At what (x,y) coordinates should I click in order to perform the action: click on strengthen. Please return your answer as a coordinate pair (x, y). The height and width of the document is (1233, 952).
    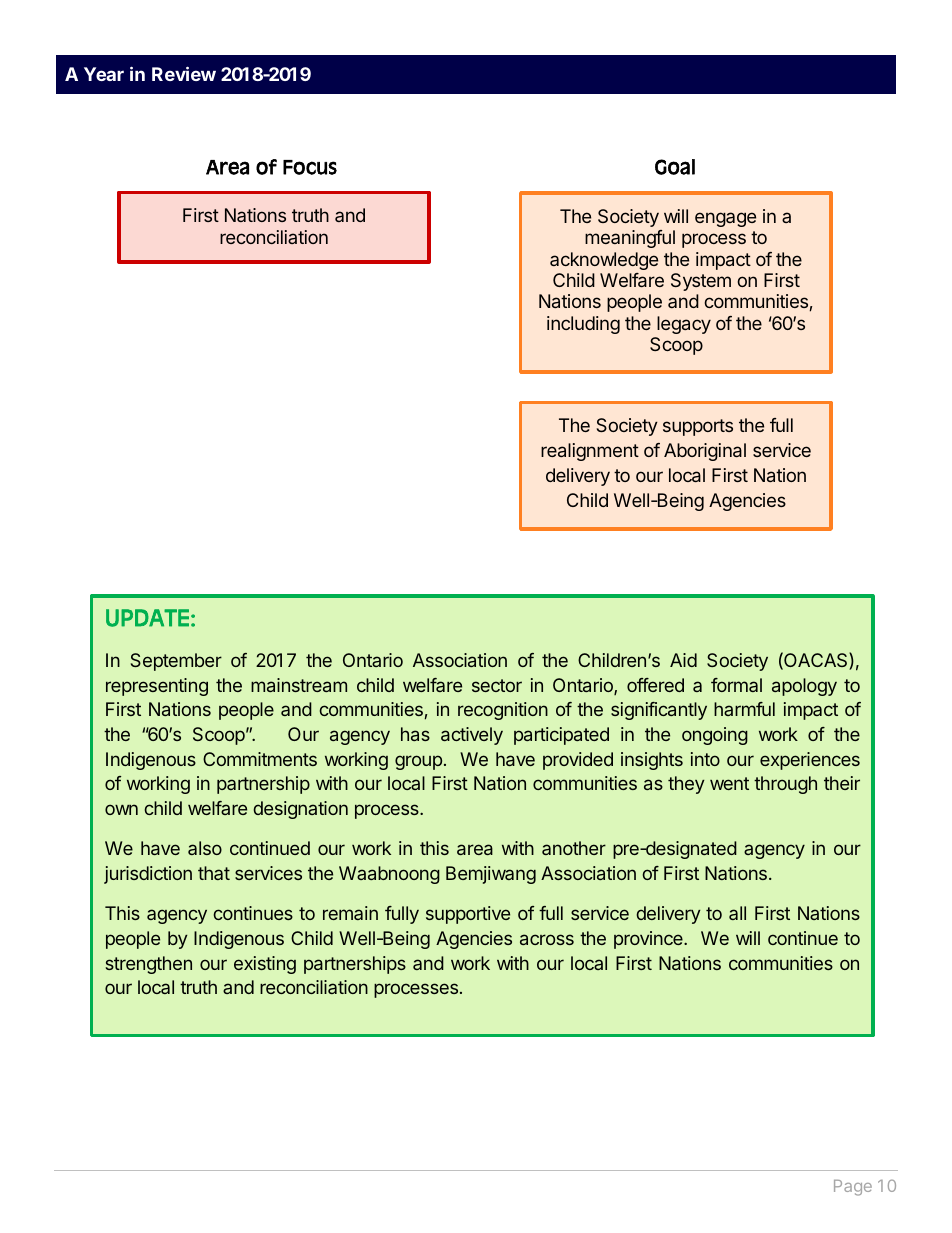
    Looking at the image, I should click on (148, 965).
